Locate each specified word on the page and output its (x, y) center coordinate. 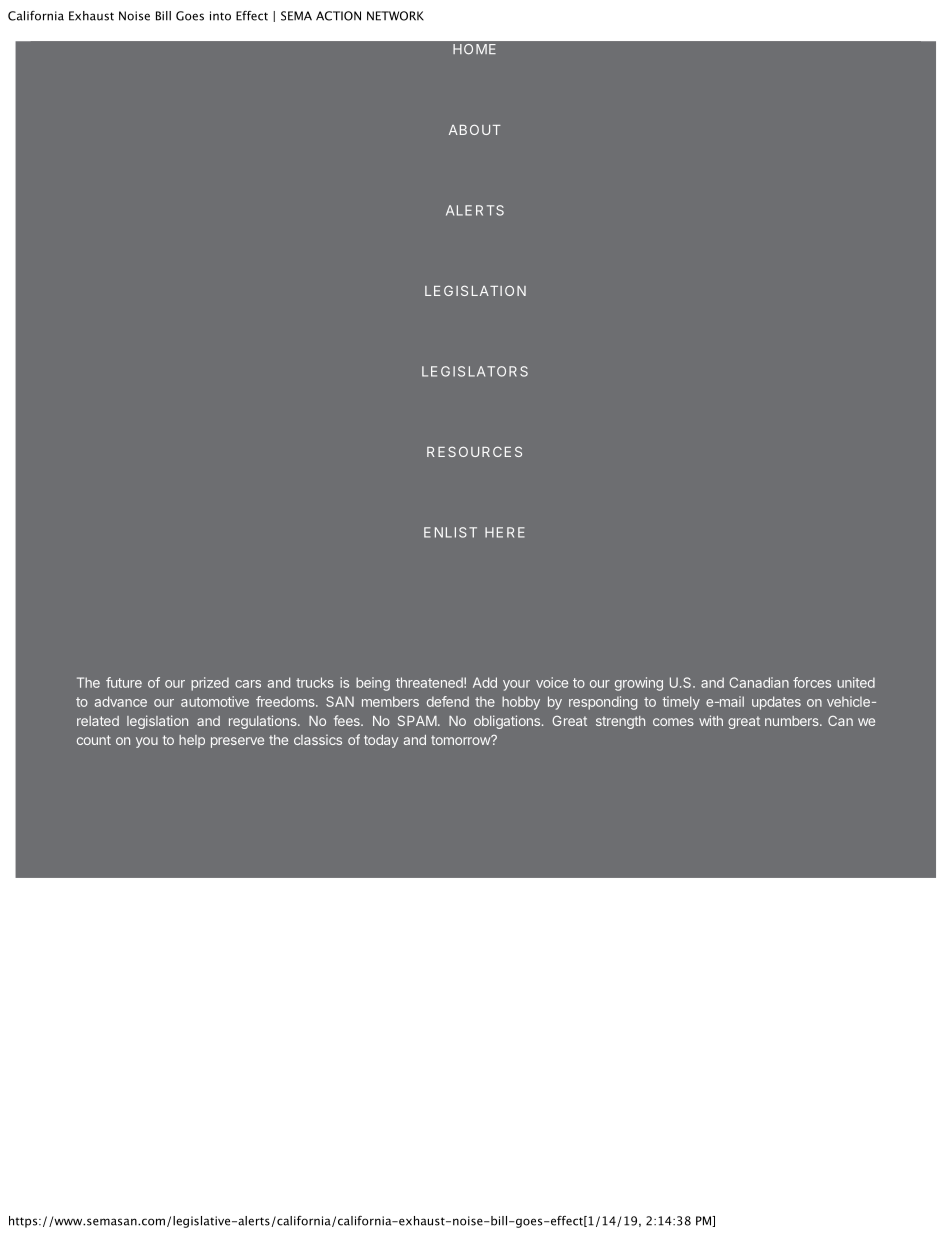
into (220, 16)
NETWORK (395, 16)
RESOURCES (474, 451)
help (192, 741)
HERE (505, 532)
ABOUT (475, 129)
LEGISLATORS (475, 371)
